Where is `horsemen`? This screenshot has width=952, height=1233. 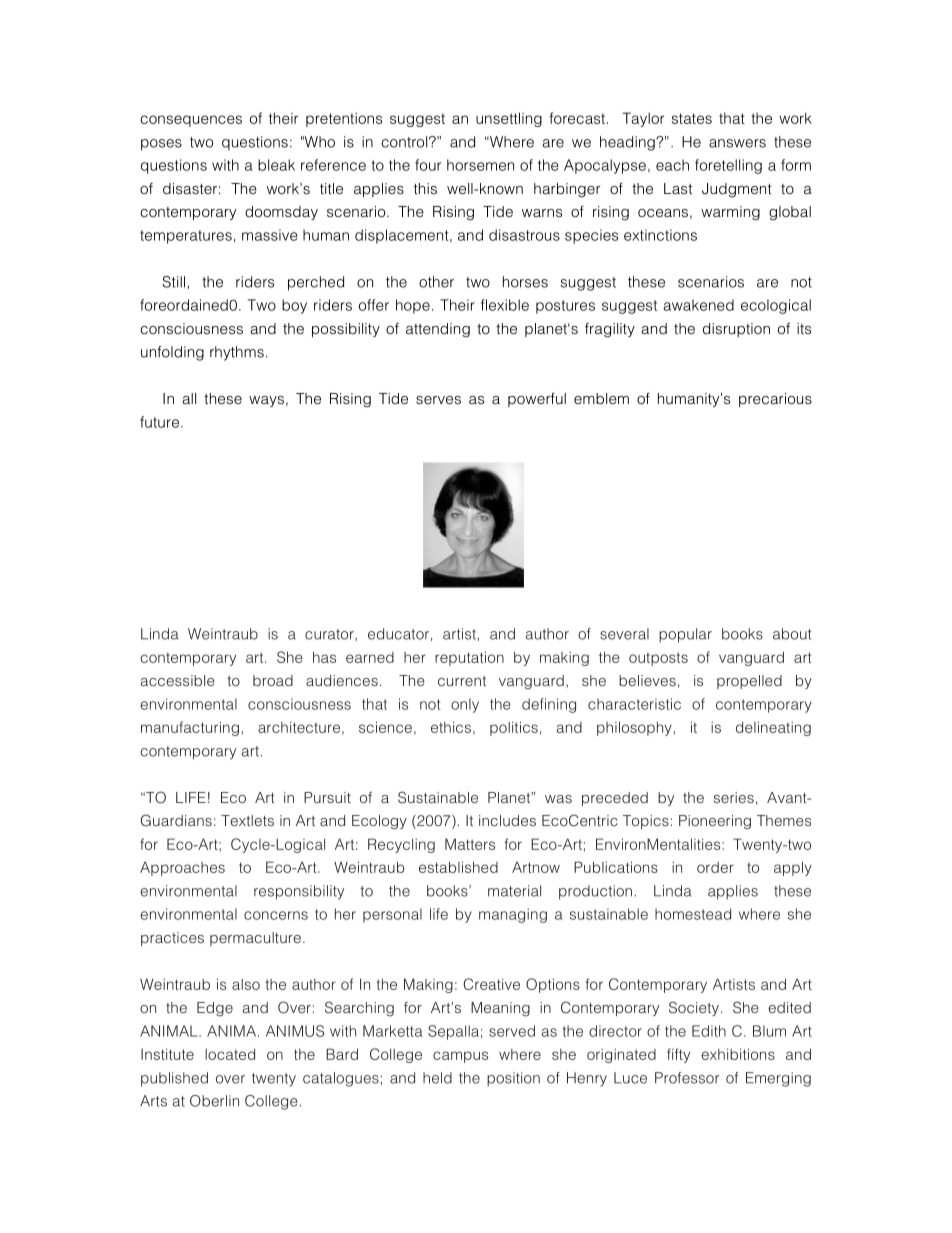
horsemen is located at coordinates (480, 165).
